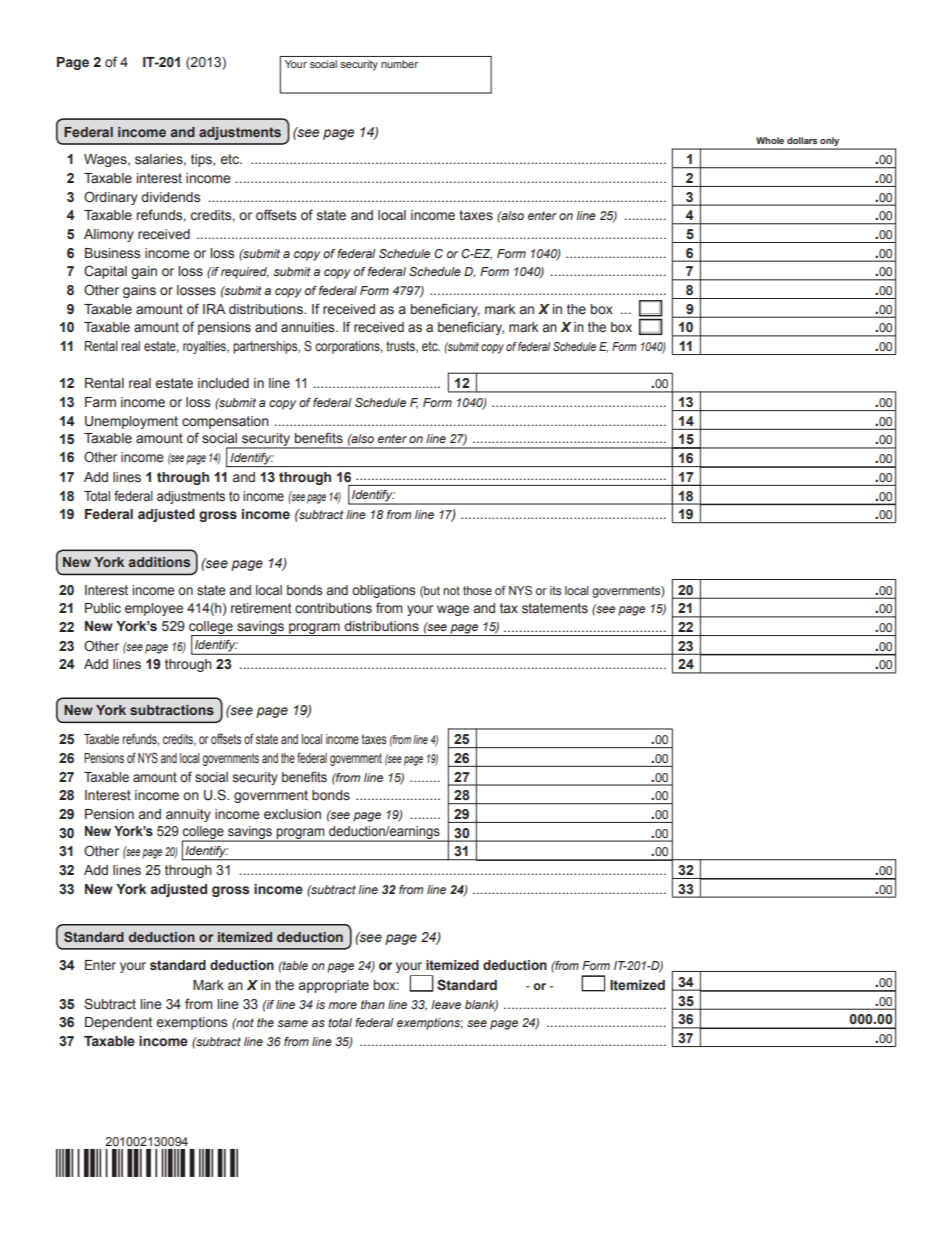 The height and width of the screenshot is (1233, 952). I want to click on annuities, so click(309, 327).
